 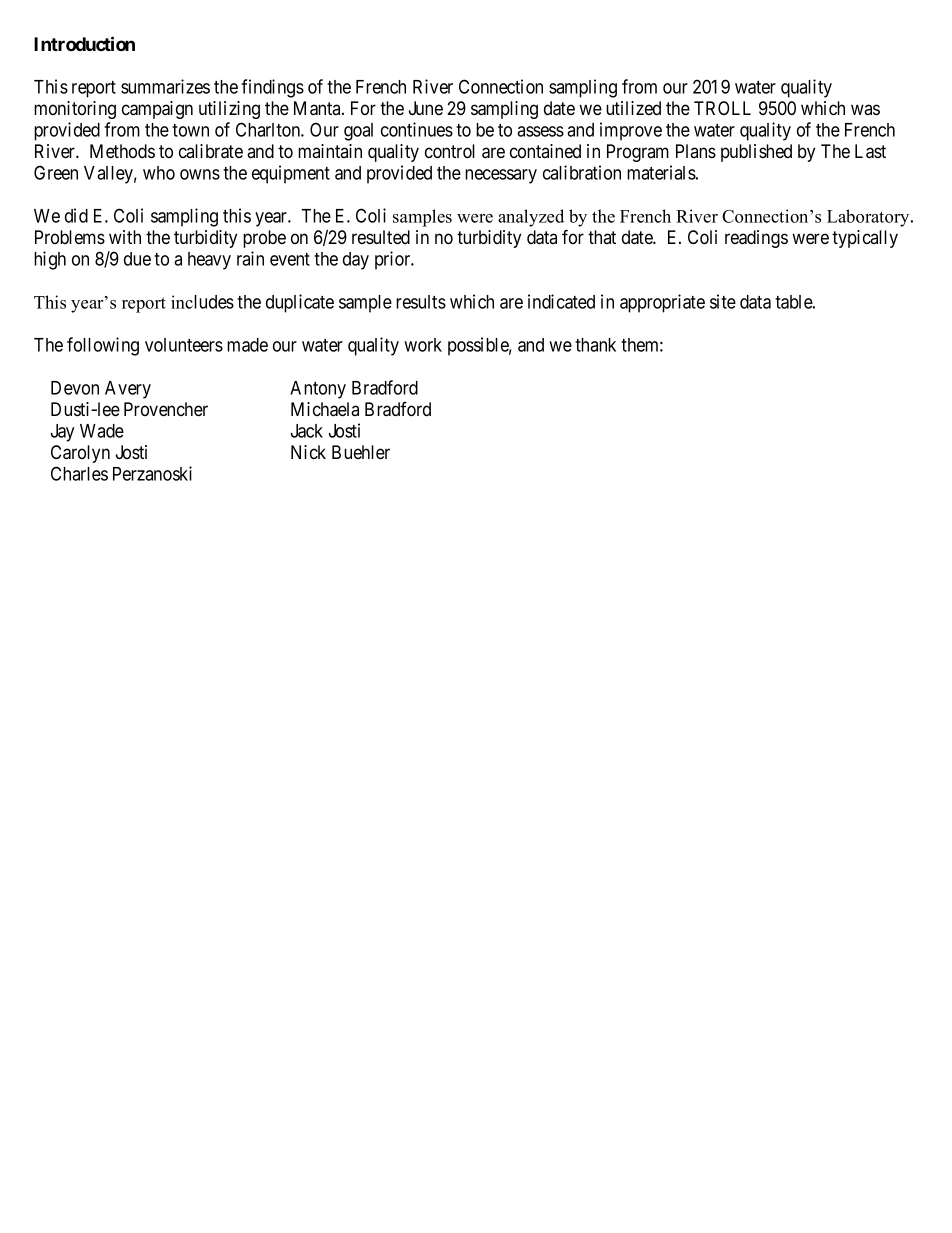 What do you see at coordinates (137, 259) in the page?
I see `due` at bounding box center [137, 259].
